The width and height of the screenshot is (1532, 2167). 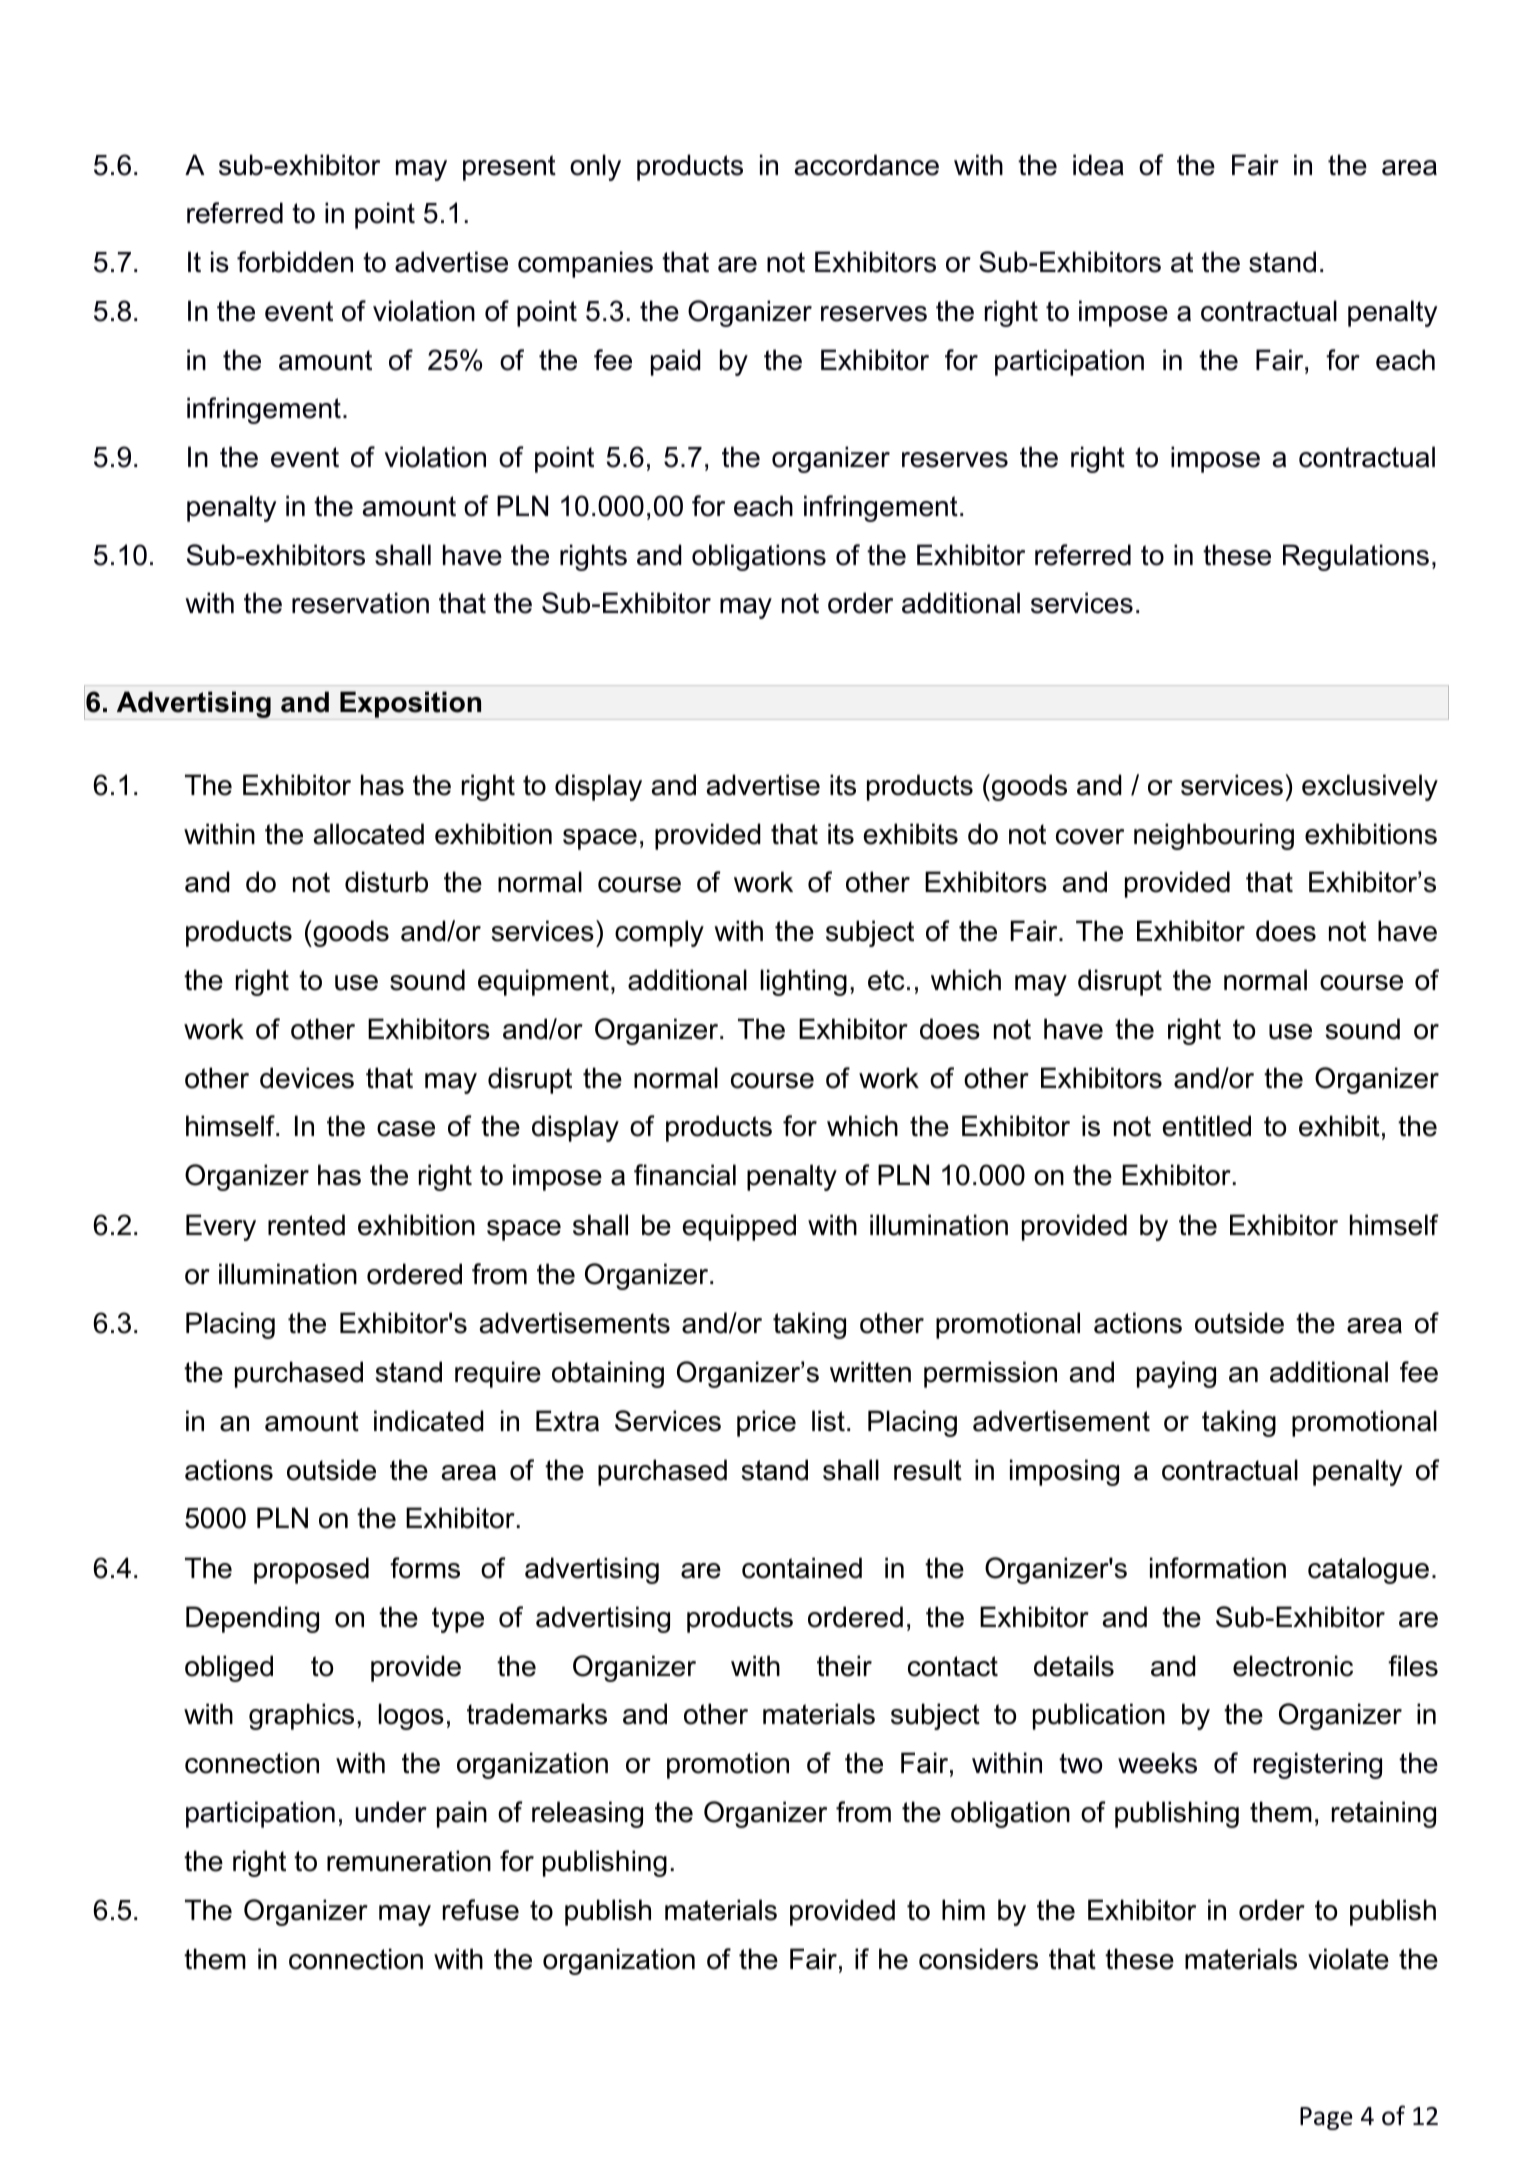 What do you see at coordinates (828, 1421) in the screenshot?
I see `list` at bounding box center [828, 1421].
